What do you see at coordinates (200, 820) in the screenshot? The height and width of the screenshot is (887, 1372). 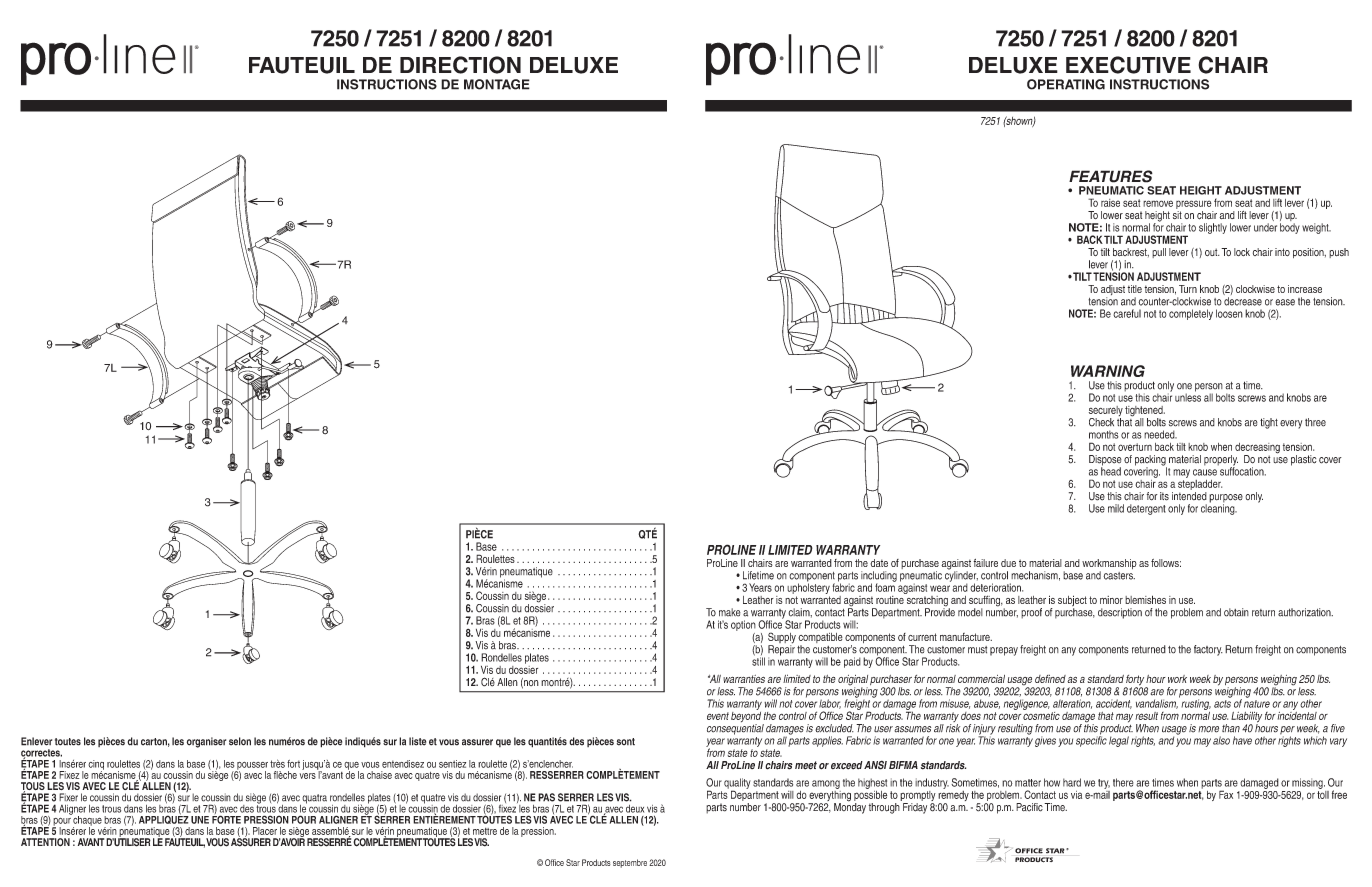 I see `UNE` at bounding box center [200, 820].
